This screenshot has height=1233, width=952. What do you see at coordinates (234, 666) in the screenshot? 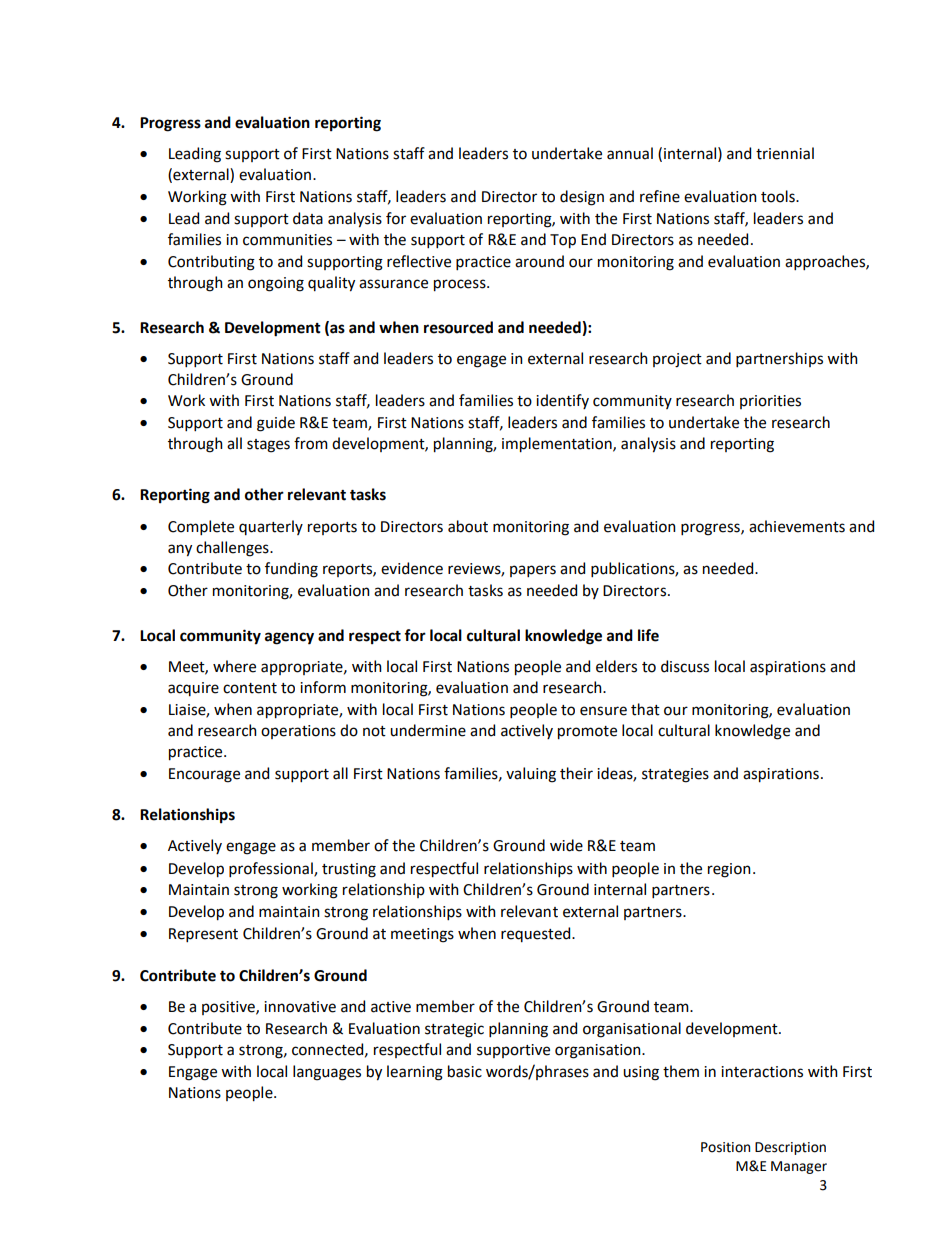
I see `where` at bounding box center [234, 666].
